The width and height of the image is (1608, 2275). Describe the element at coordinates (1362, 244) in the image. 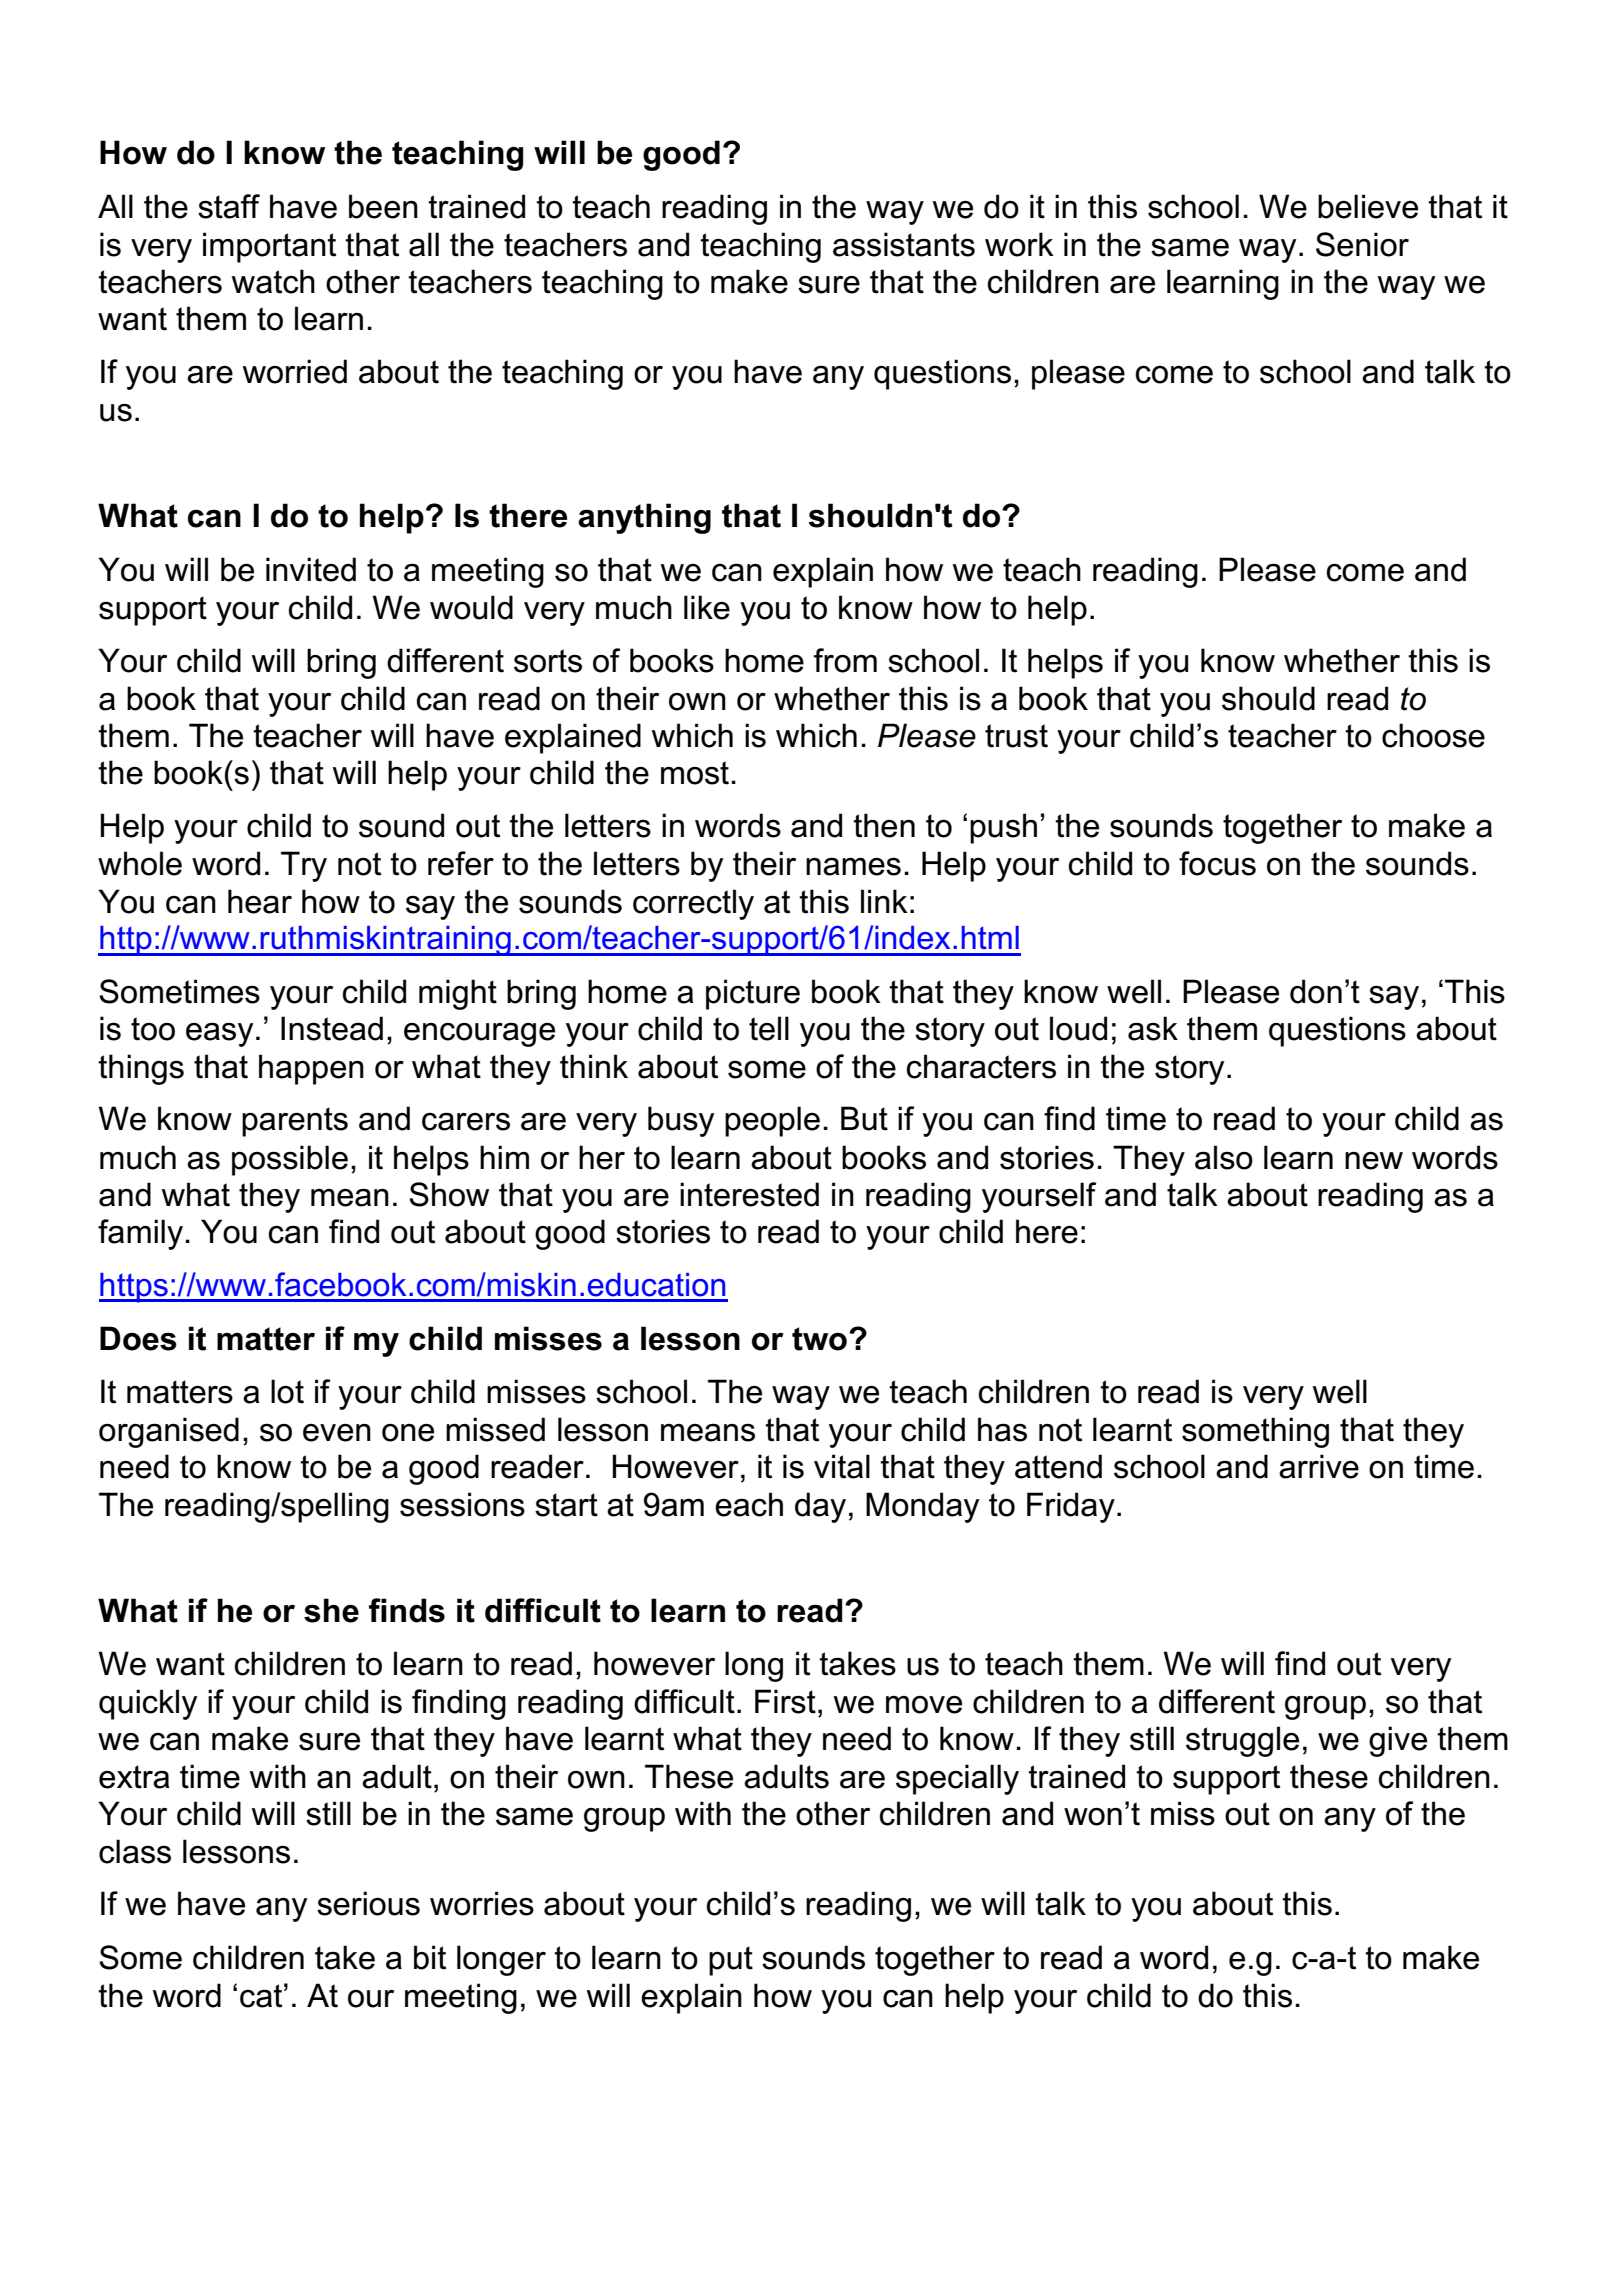

I see `Senior` at that location.
